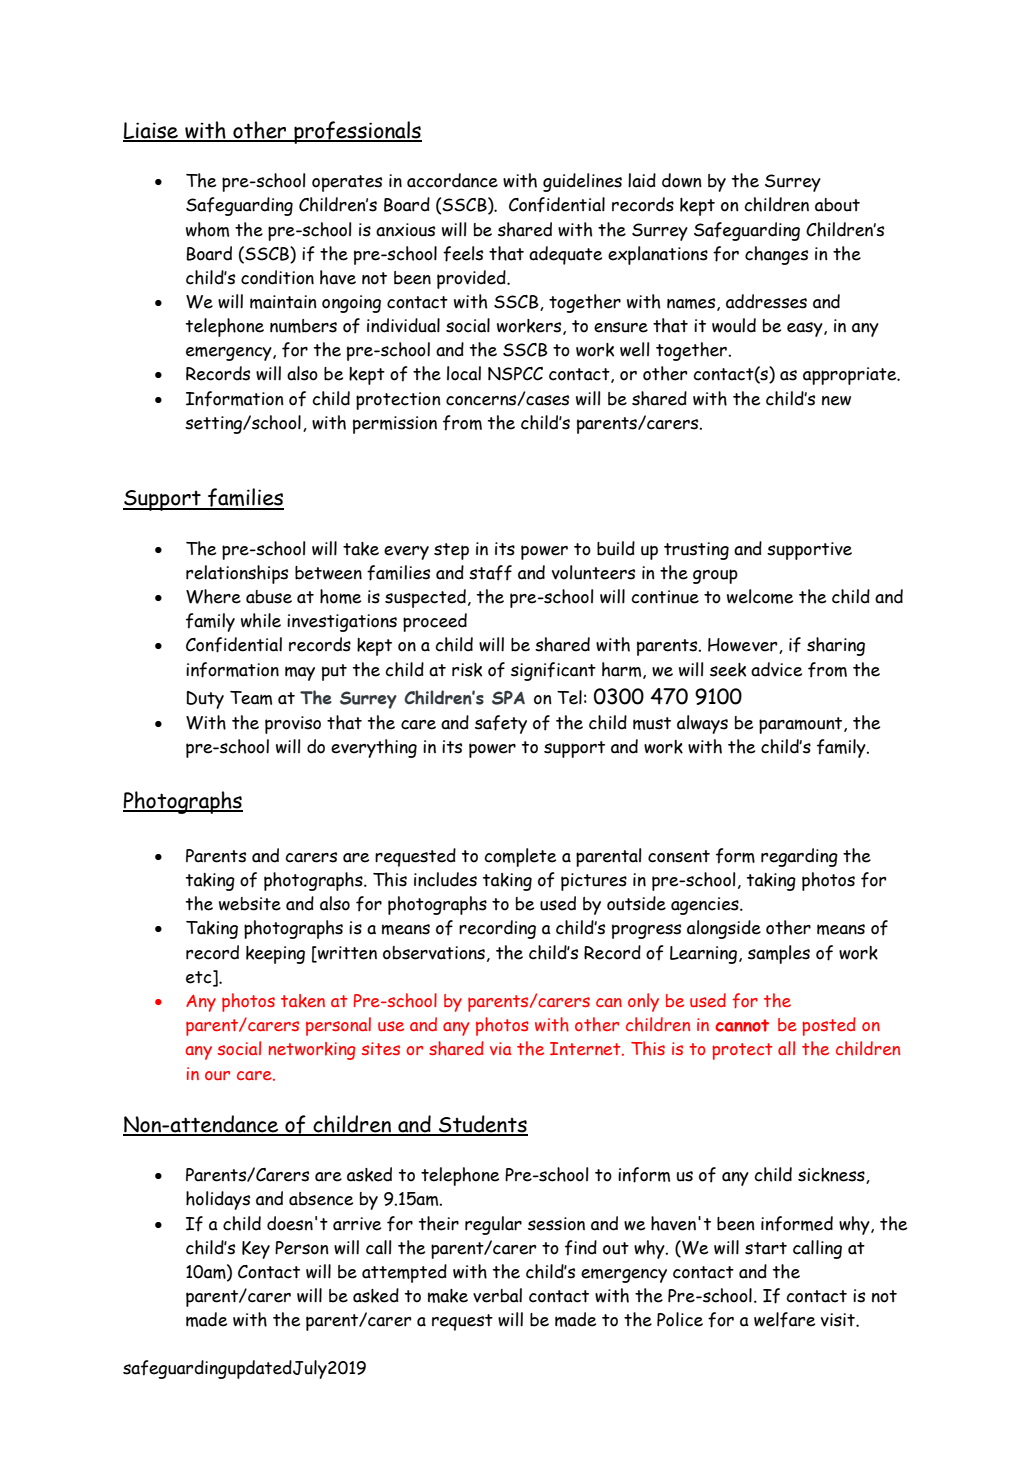 The height and width of the page is (1461, 1033). I want to click on staff, so click(490, 573).
